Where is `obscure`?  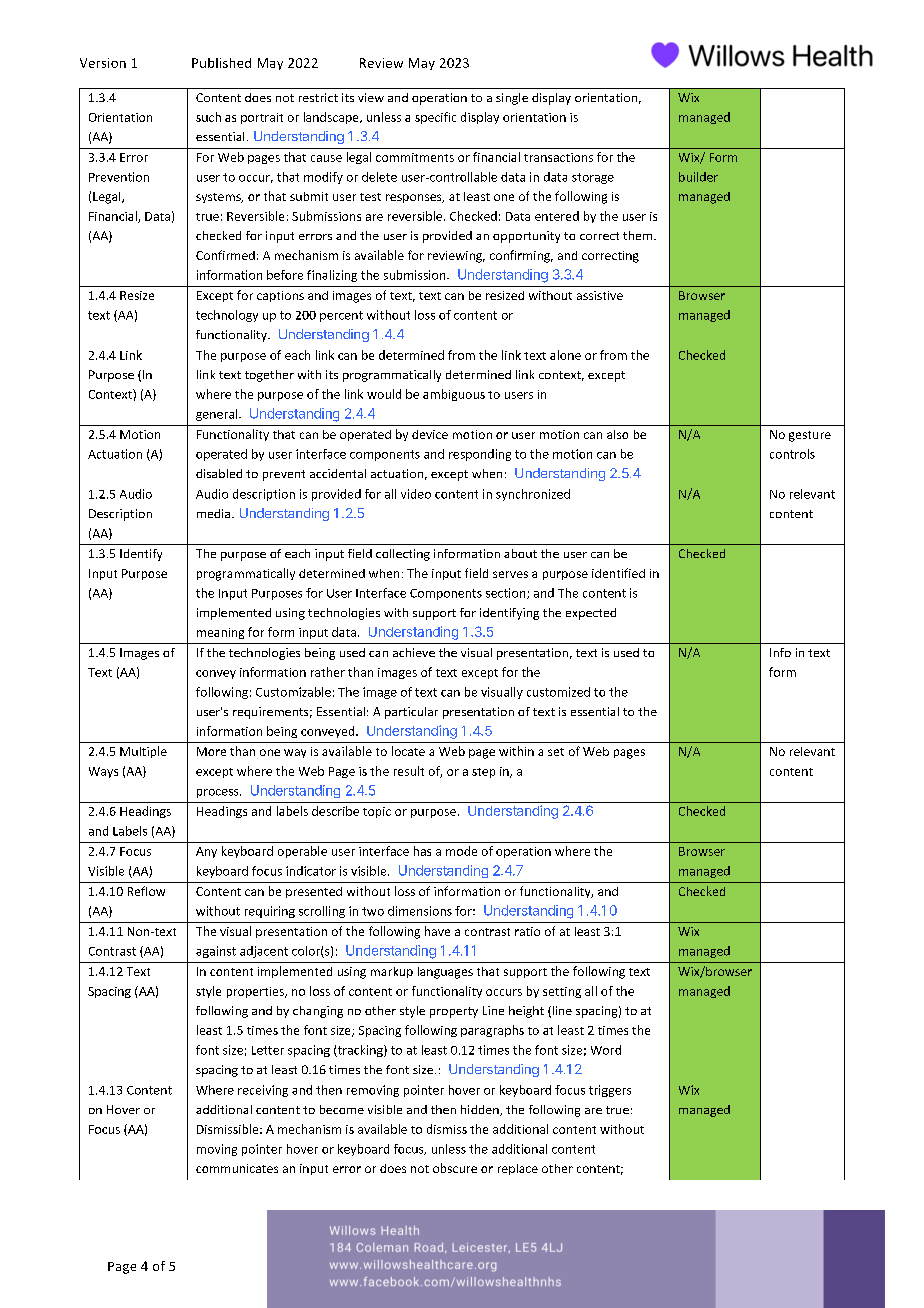
obscure is located at coordinates (455, 1168).
